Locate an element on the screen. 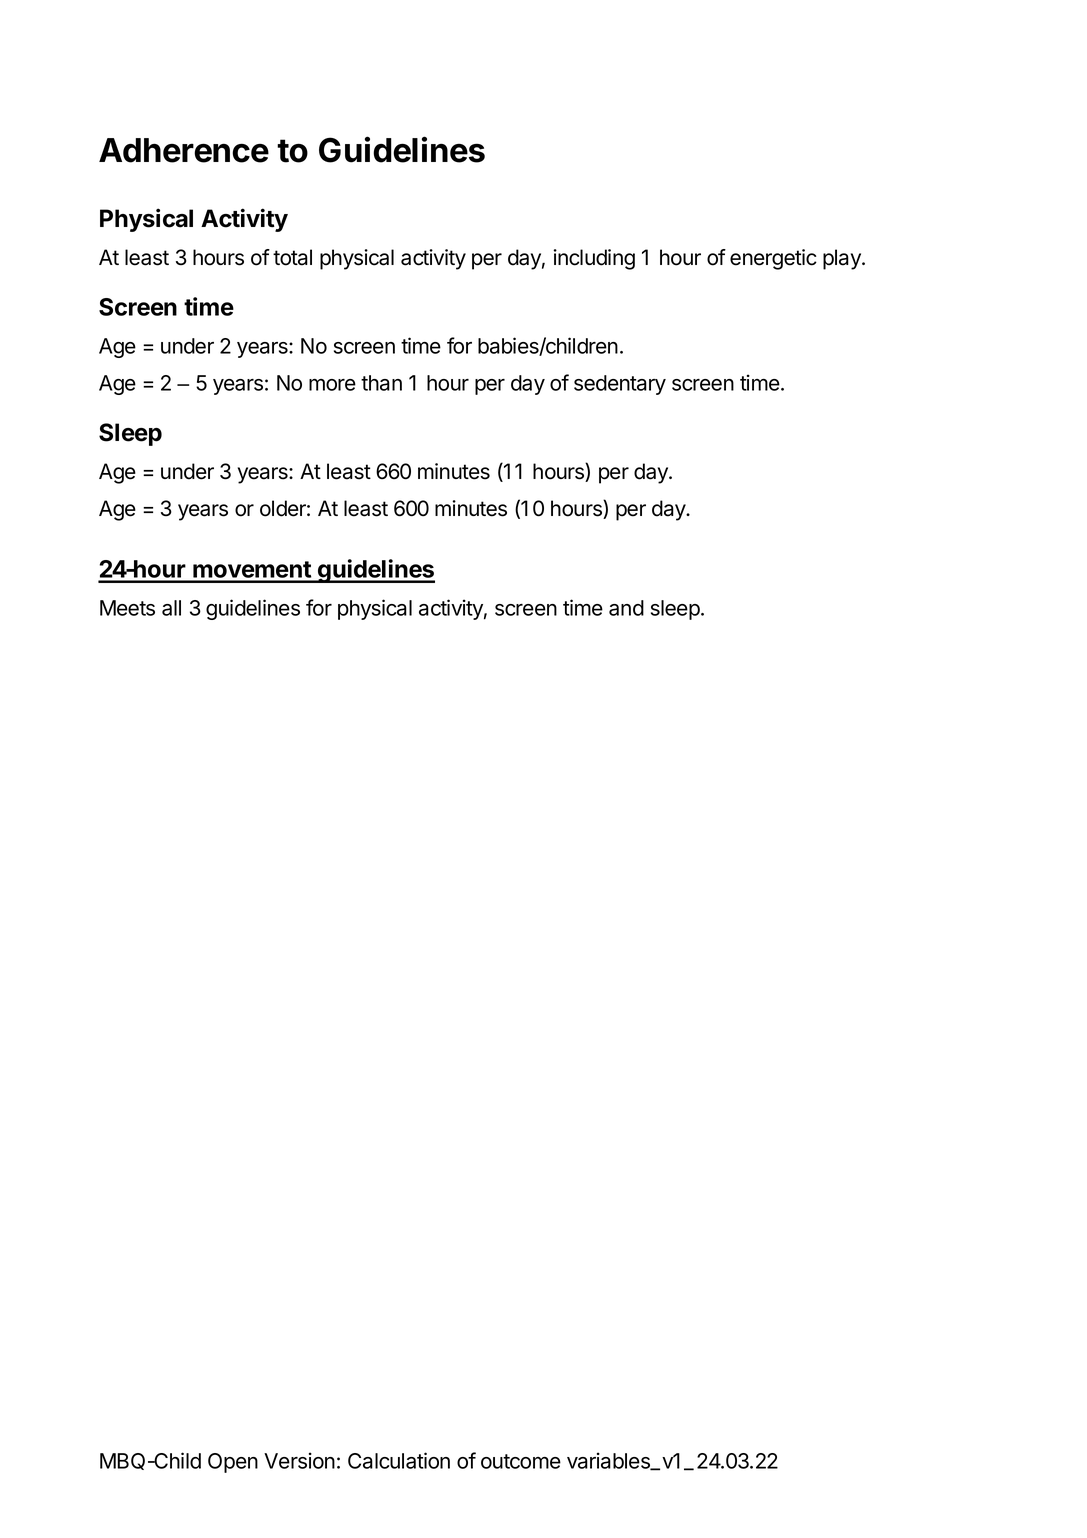 This screenshot has width=1087, height=1538. Version is located at coordinates (299, 1460).
